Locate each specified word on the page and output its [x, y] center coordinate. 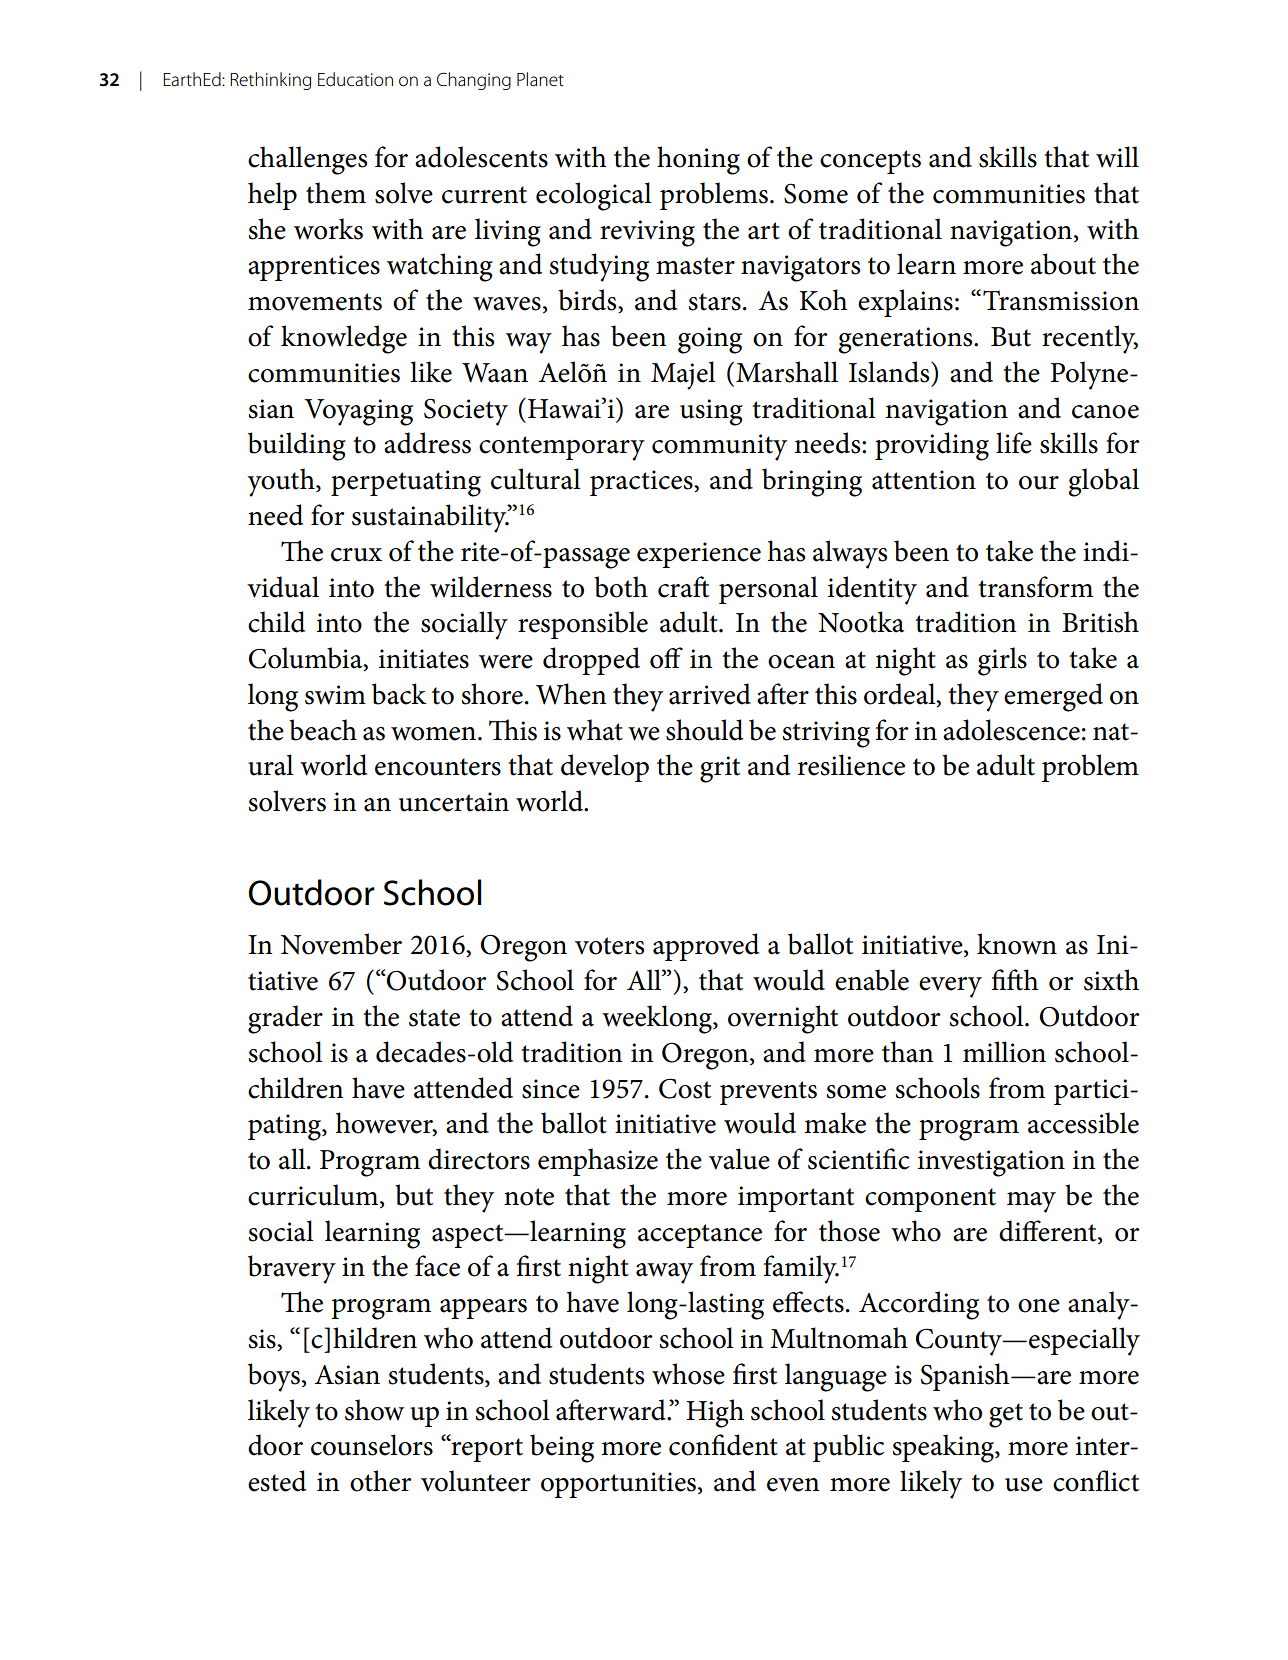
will [1117, 157]
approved [706, 947]
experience [699, 555]
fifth [1015, 980]
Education [355, 79]
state [434, 1018]
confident [723, 1445]
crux [356, 555]
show [374, 1410]
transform [1035, 587]
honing [698, 160]
